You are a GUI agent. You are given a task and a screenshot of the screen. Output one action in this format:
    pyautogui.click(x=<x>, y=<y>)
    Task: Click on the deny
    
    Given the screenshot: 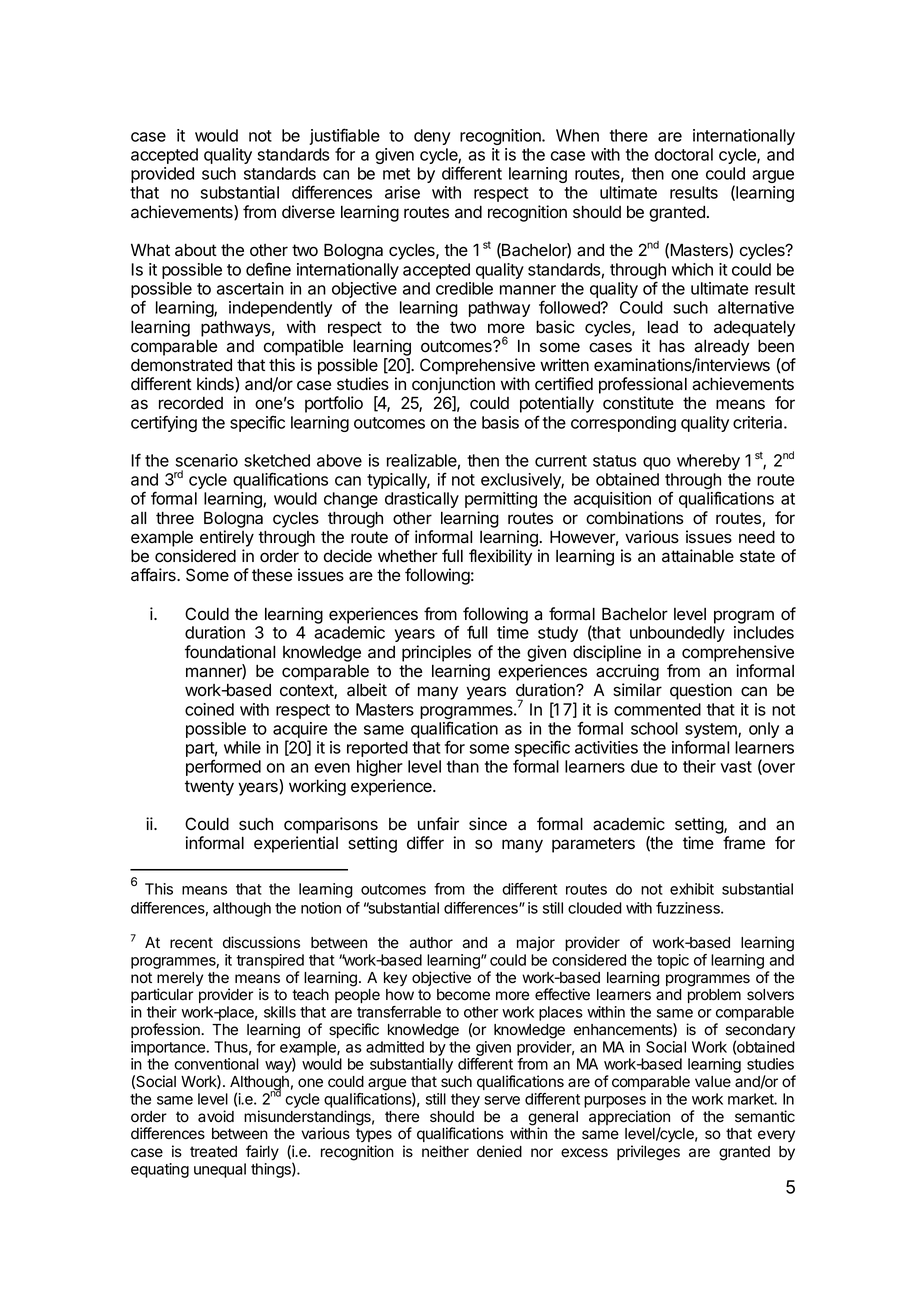 What is the action you would take?
    pyautogui.click(x=432, y=137)
